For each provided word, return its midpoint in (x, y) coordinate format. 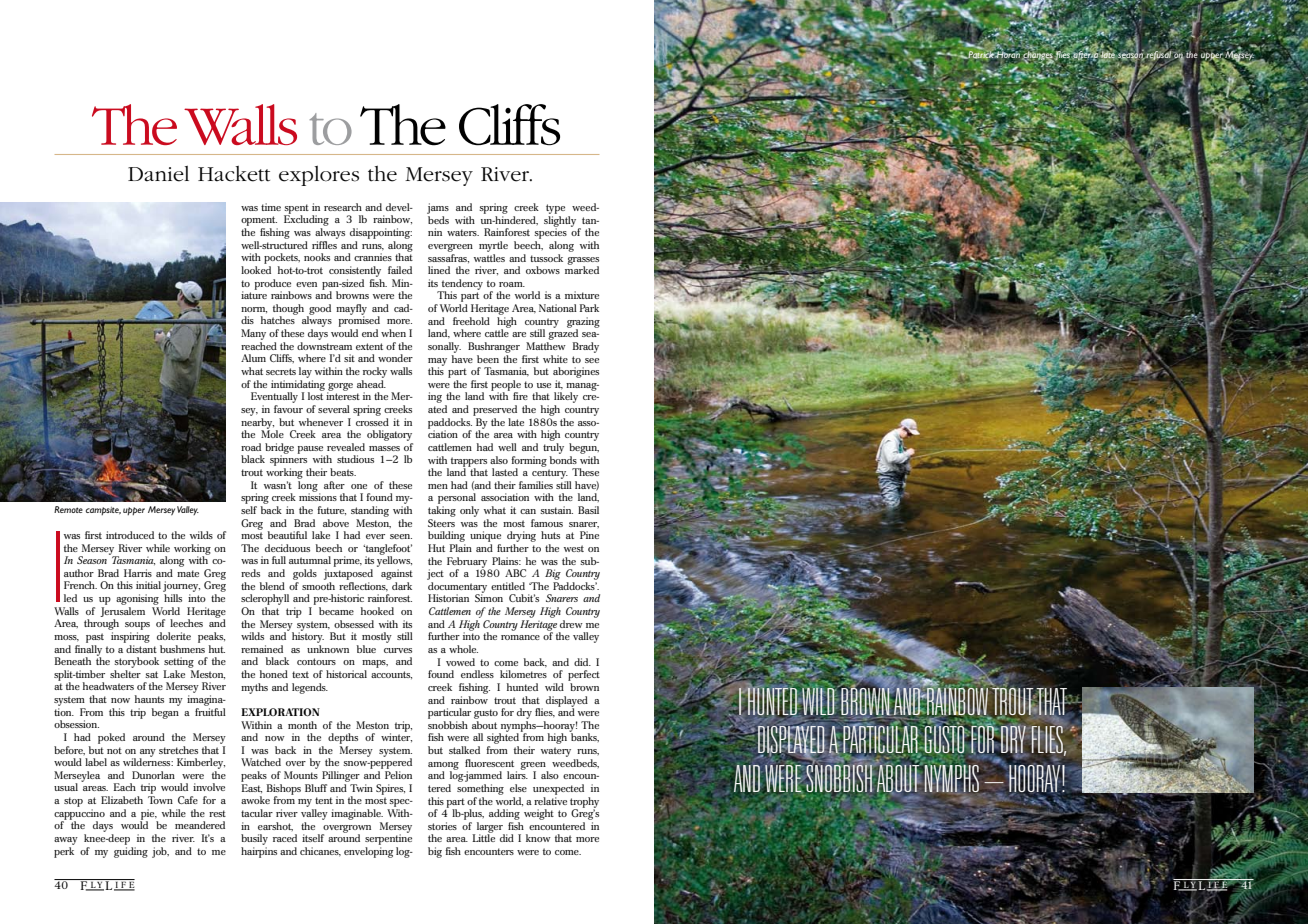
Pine (589, 535)
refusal (1157, 56)
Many (253, 334)
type (555, 209)
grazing (583, 323)
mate (188, 573)
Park (589, 308)
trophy (584, 803)
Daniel (158, 174)
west (574, 548)
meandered (200, 825)
